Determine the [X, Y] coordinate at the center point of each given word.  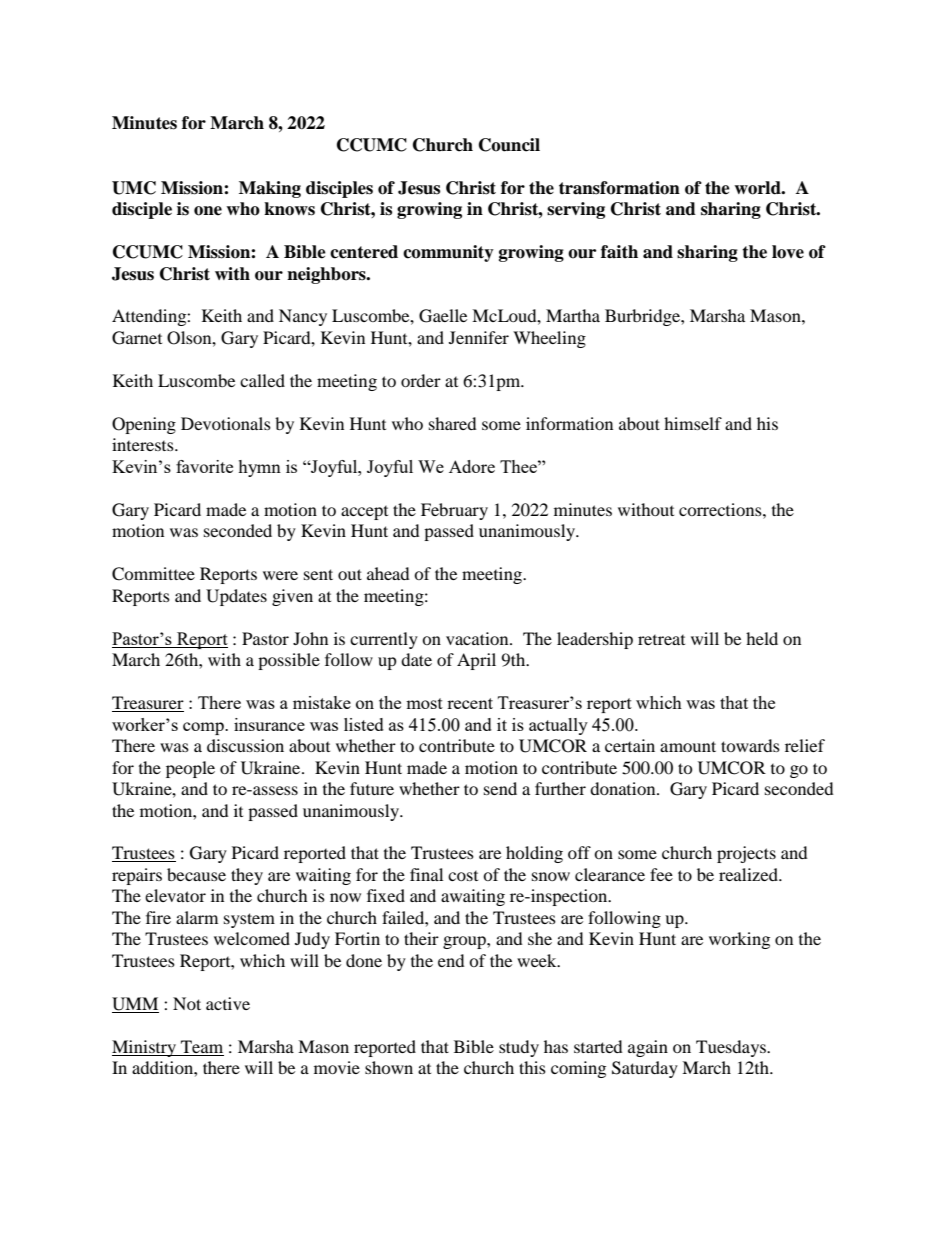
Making [270, 189]
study [519, 1048]
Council [509, 145]
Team [201, 1048]
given [292, 597]
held [762, 638]
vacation [478, 638]
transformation [619, 188]
